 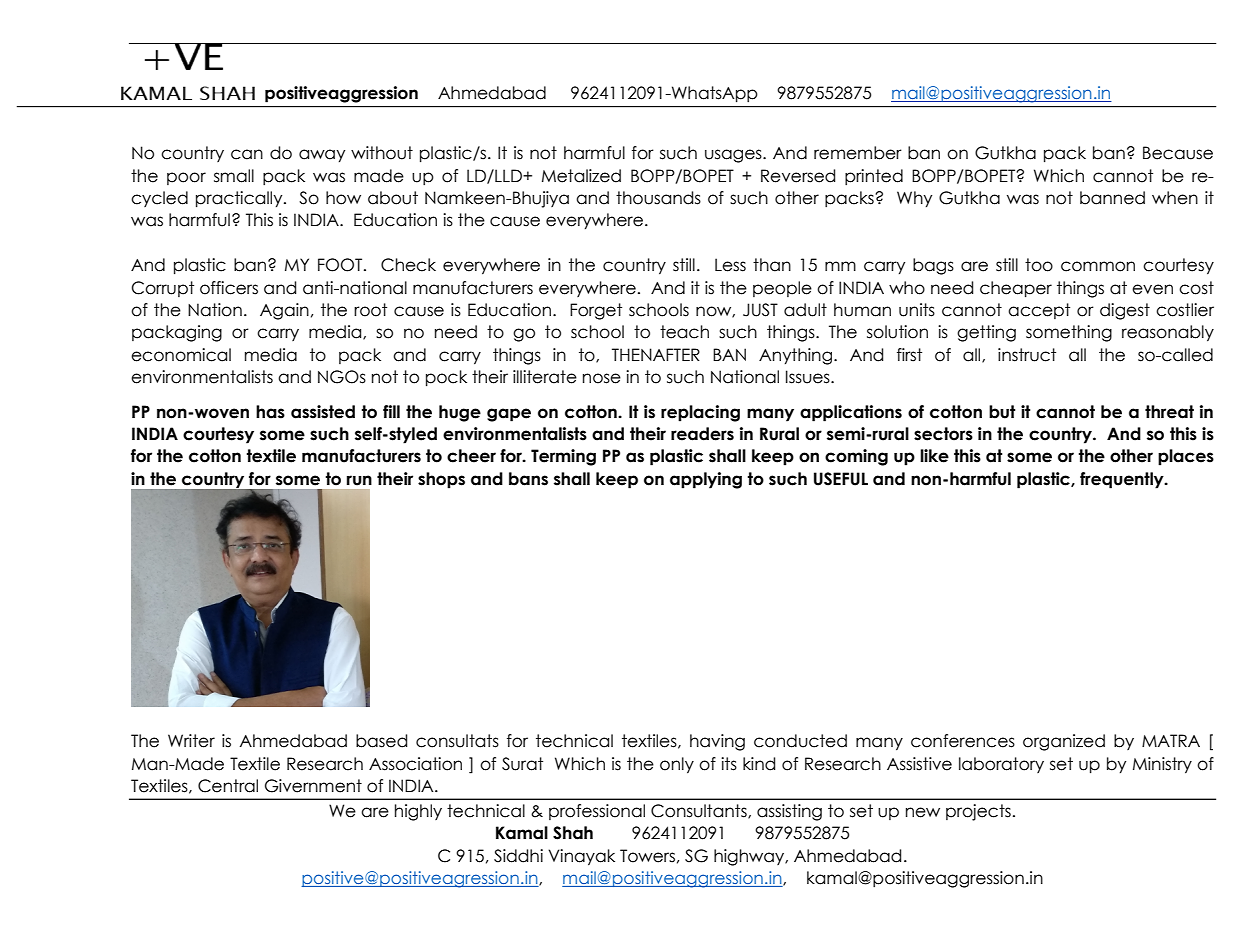 I want to click on organized, so click(x=1064, y=742).
